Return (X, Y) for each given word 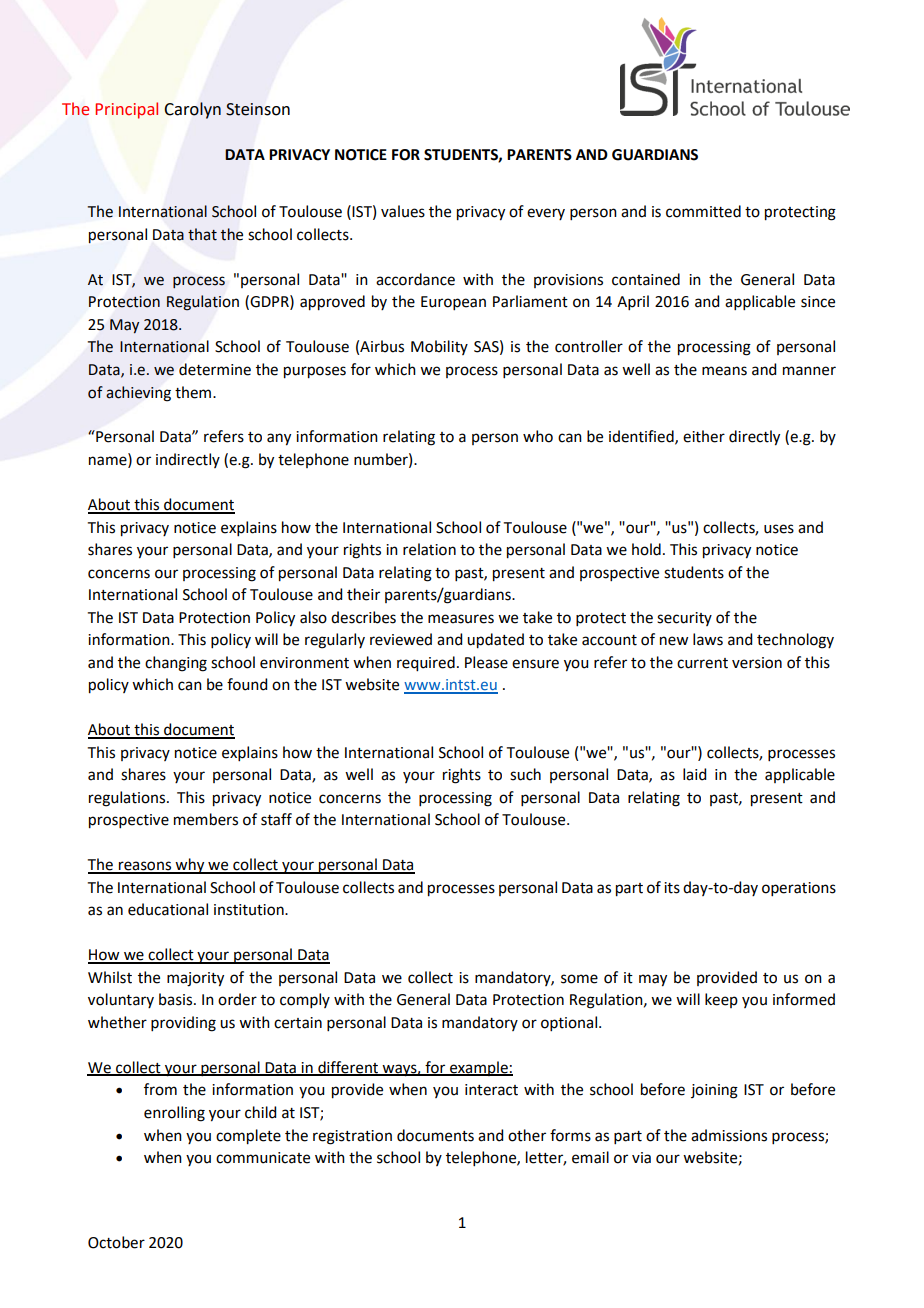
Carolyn (192, 110)
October (116, 1242)
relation (429, 549)
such (525, 774)
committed (703, 211)
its (672, 888)
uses (779, 529)
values (403, 211)
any (279, 439)
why (190, 866)
